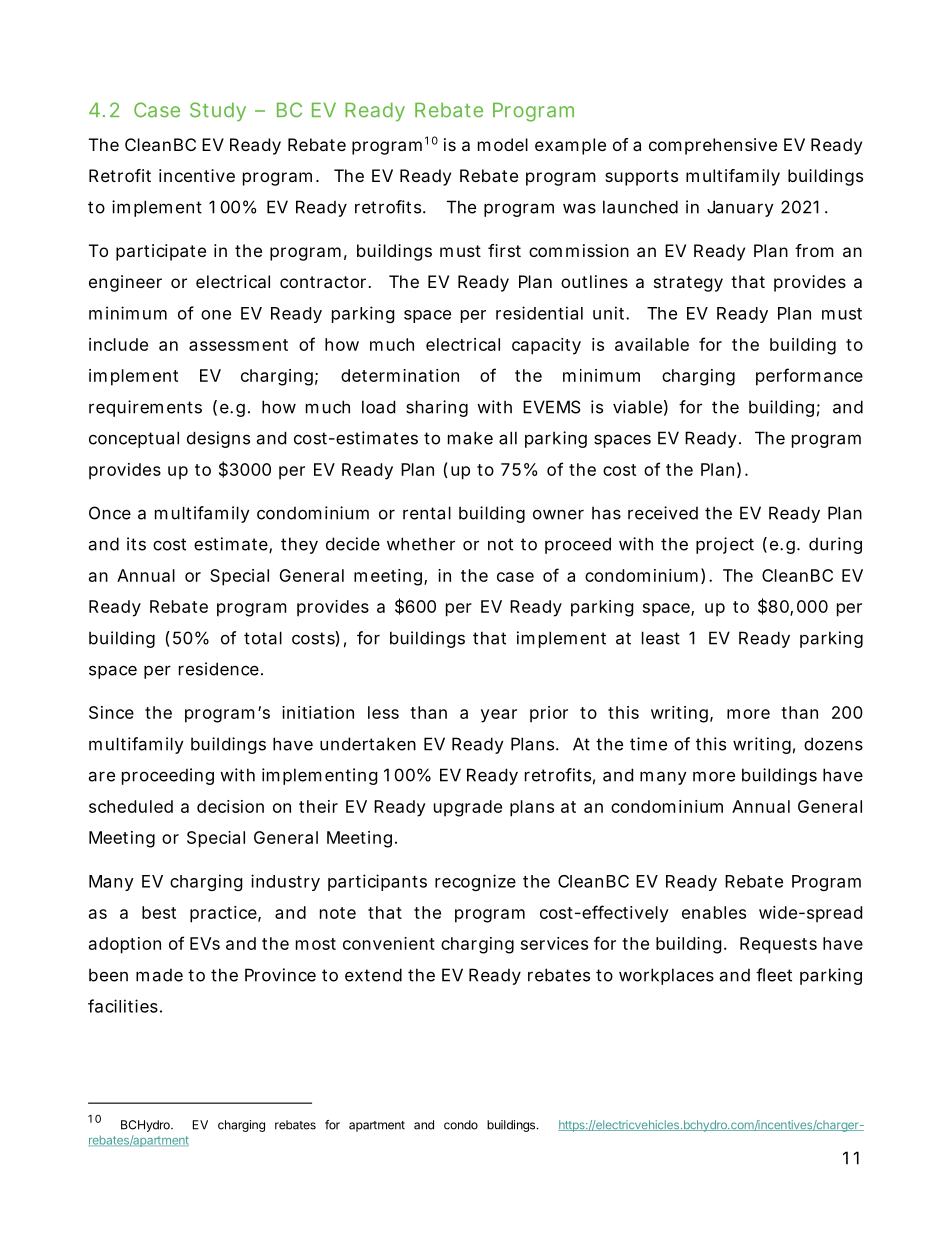 The height and width of the image is (1233, 952). I want to click on they, so click(299, 545).
